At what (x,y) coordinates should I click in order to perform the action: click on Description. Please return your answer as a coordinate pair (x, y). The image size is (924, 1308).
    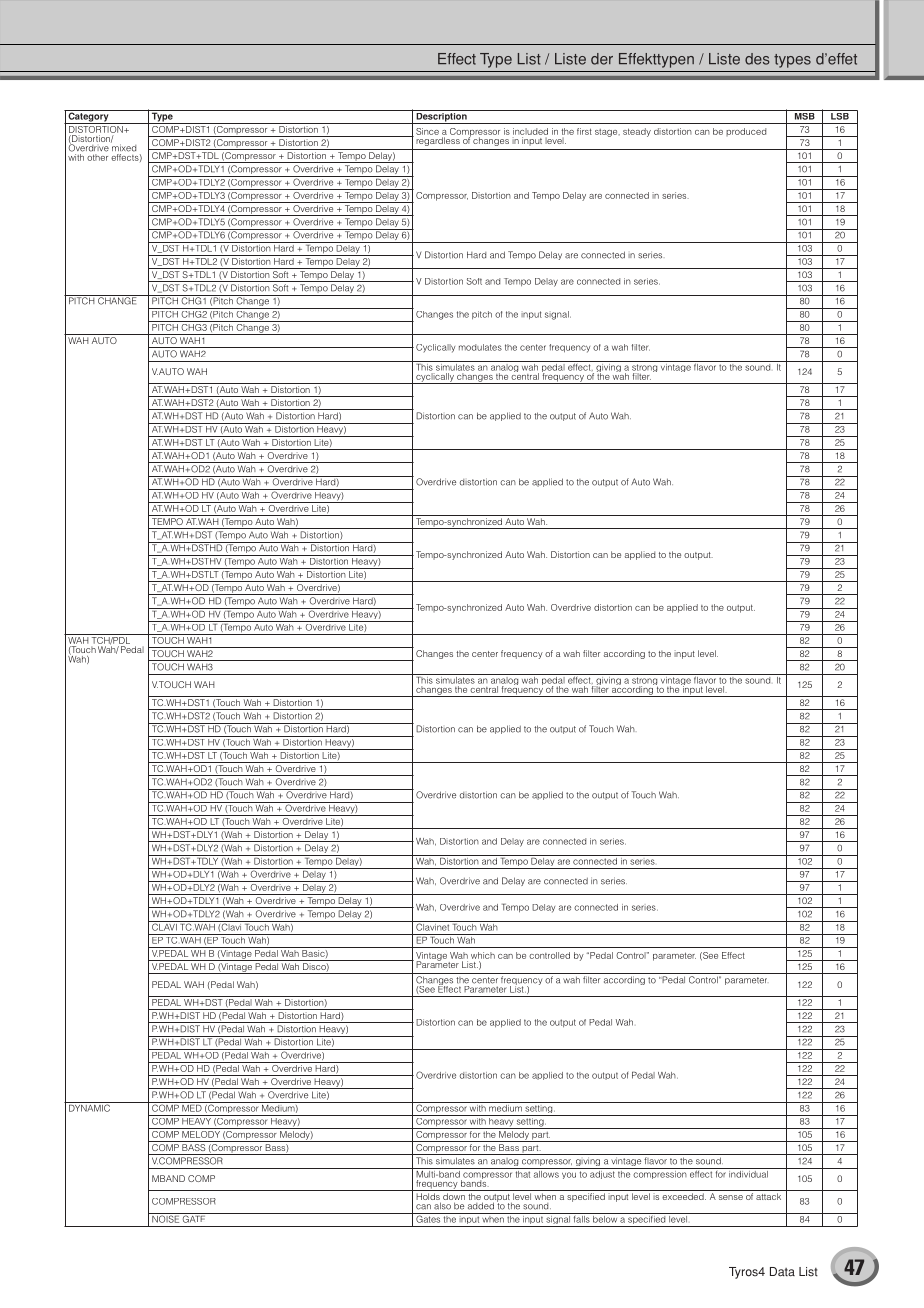
    Looking at the image, I should click on (441, 117).
